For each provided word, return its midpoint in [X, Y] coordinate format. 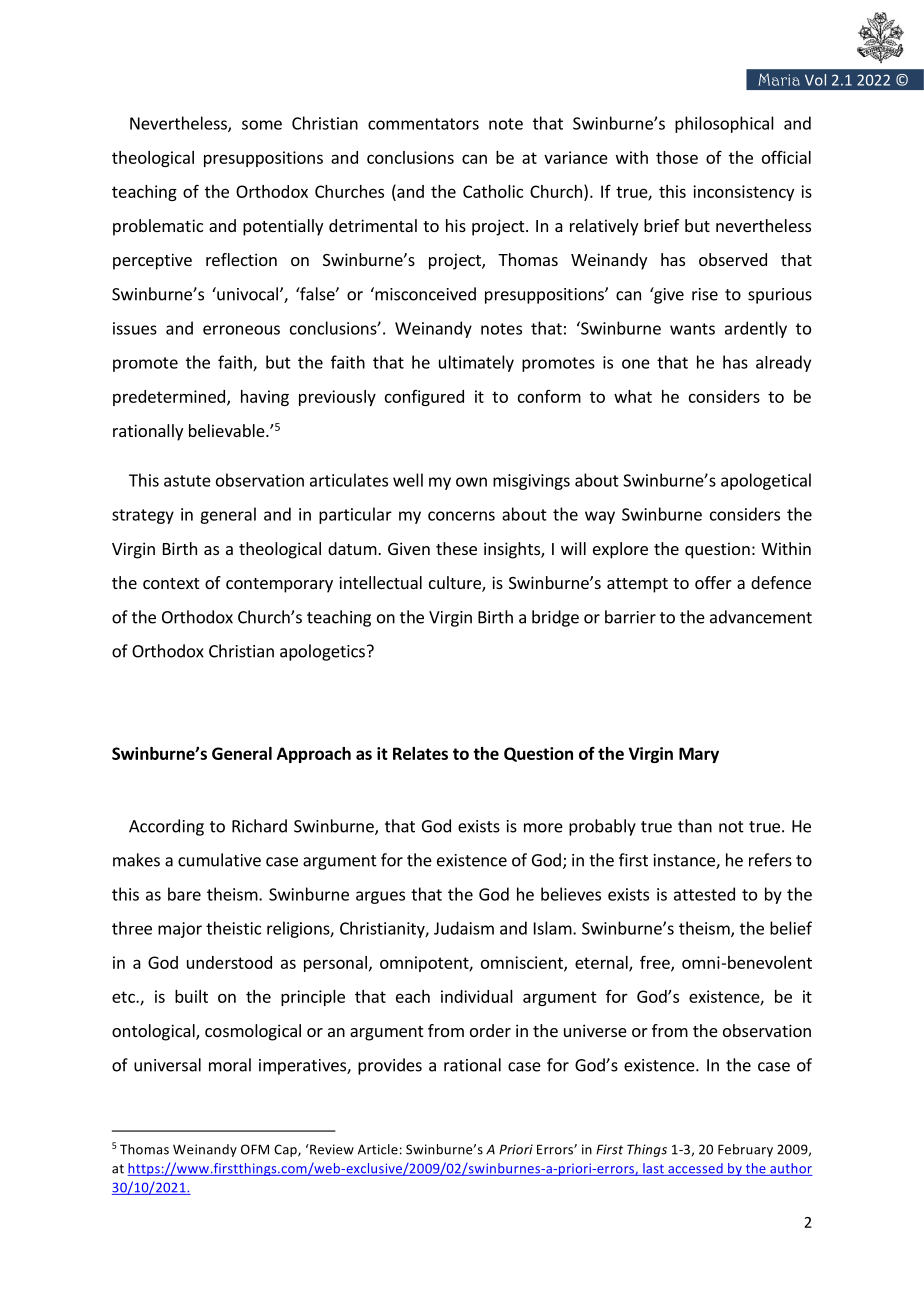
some [262, 125]
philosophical [724, 124]
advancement [761, 617]
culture [456, 584]
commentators [423, 124]
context [171, 583]
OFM [255, 1149]
